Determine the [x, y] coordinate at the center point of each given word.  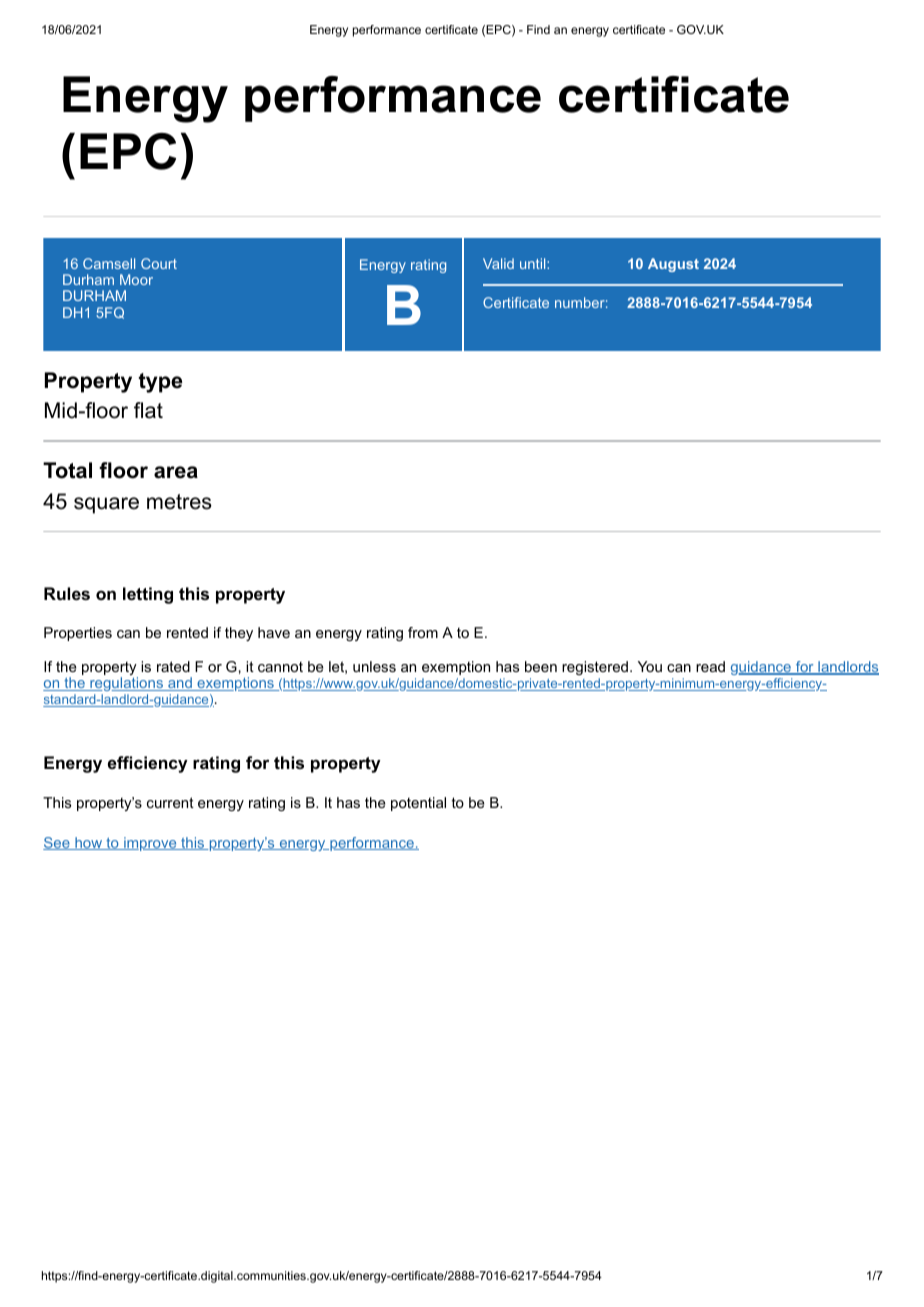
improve [150, 844]
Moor [136, 279]
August [673, 265]
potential [418, 804]
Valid [498, 263]
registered [595, 668]
